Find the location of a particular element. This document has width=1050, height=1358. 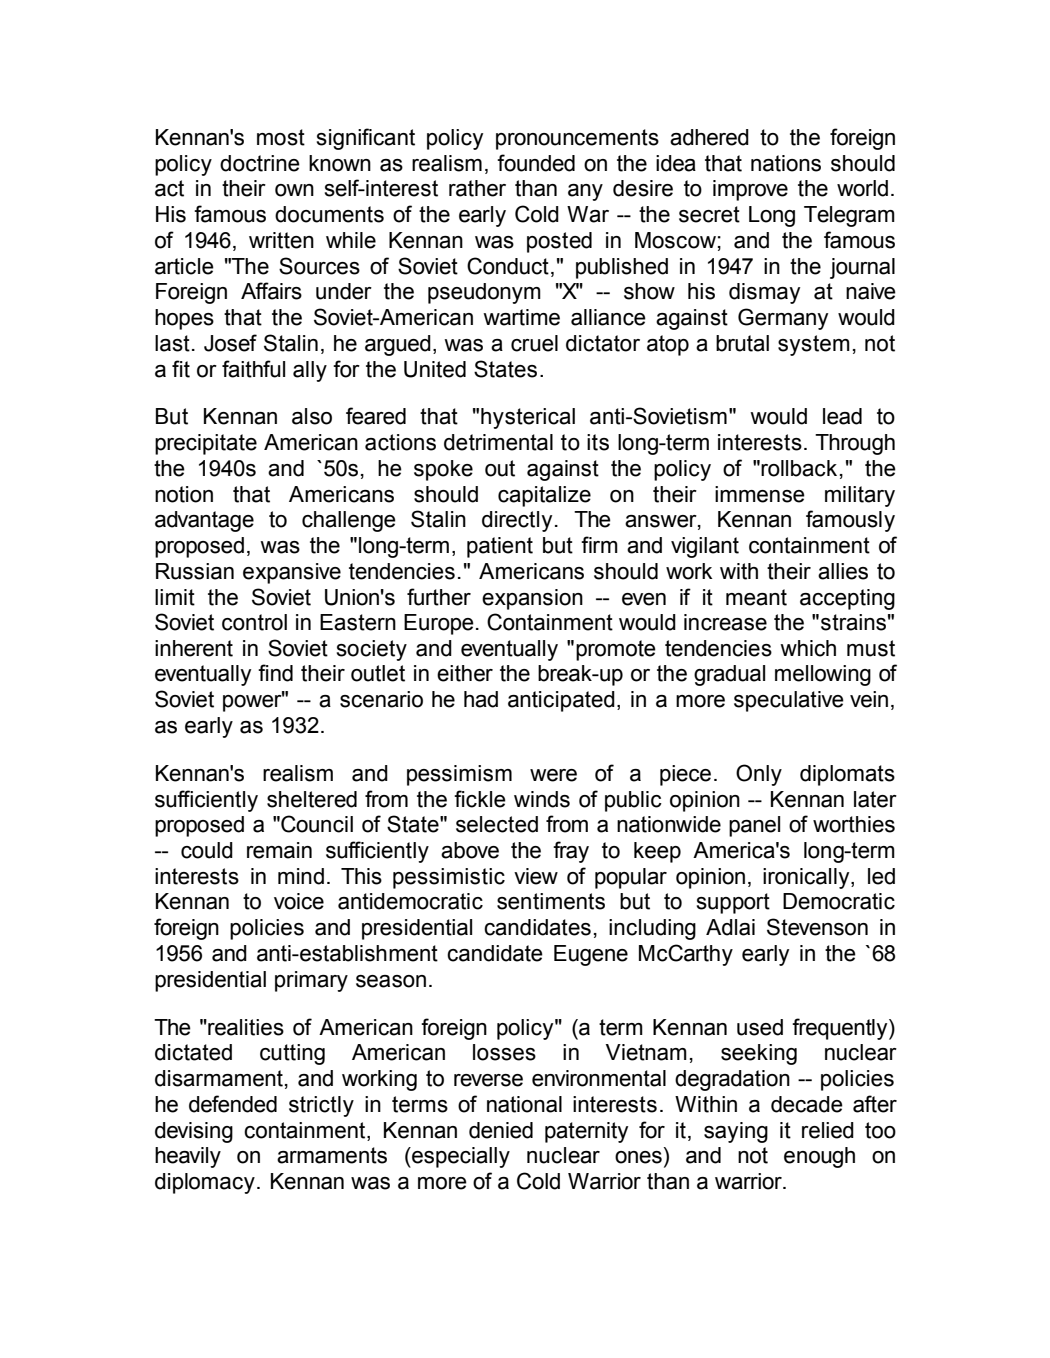

nations is located at coordinates (786, 163).
